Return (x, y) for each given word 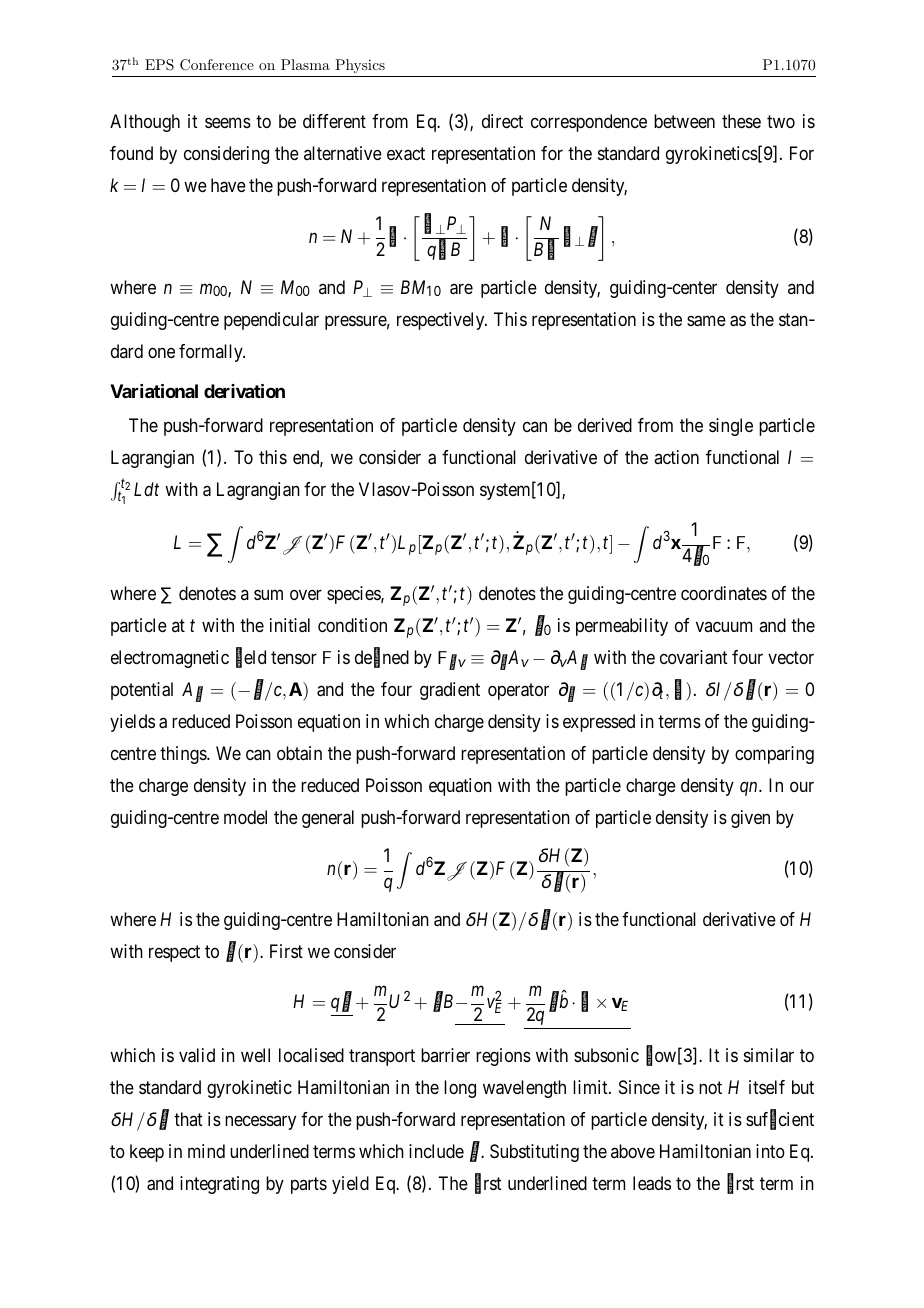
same (706, 321)
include (436, 1151)
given (750, 819)
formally (212, 353)
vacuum (724, 626)
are (461, 288)
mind (206, 1151)
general (328, 819)
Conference (217, 65)
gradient (450, 691)
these (741, 121)
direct (502, 121)
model (245, 817)
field (251, 658)
